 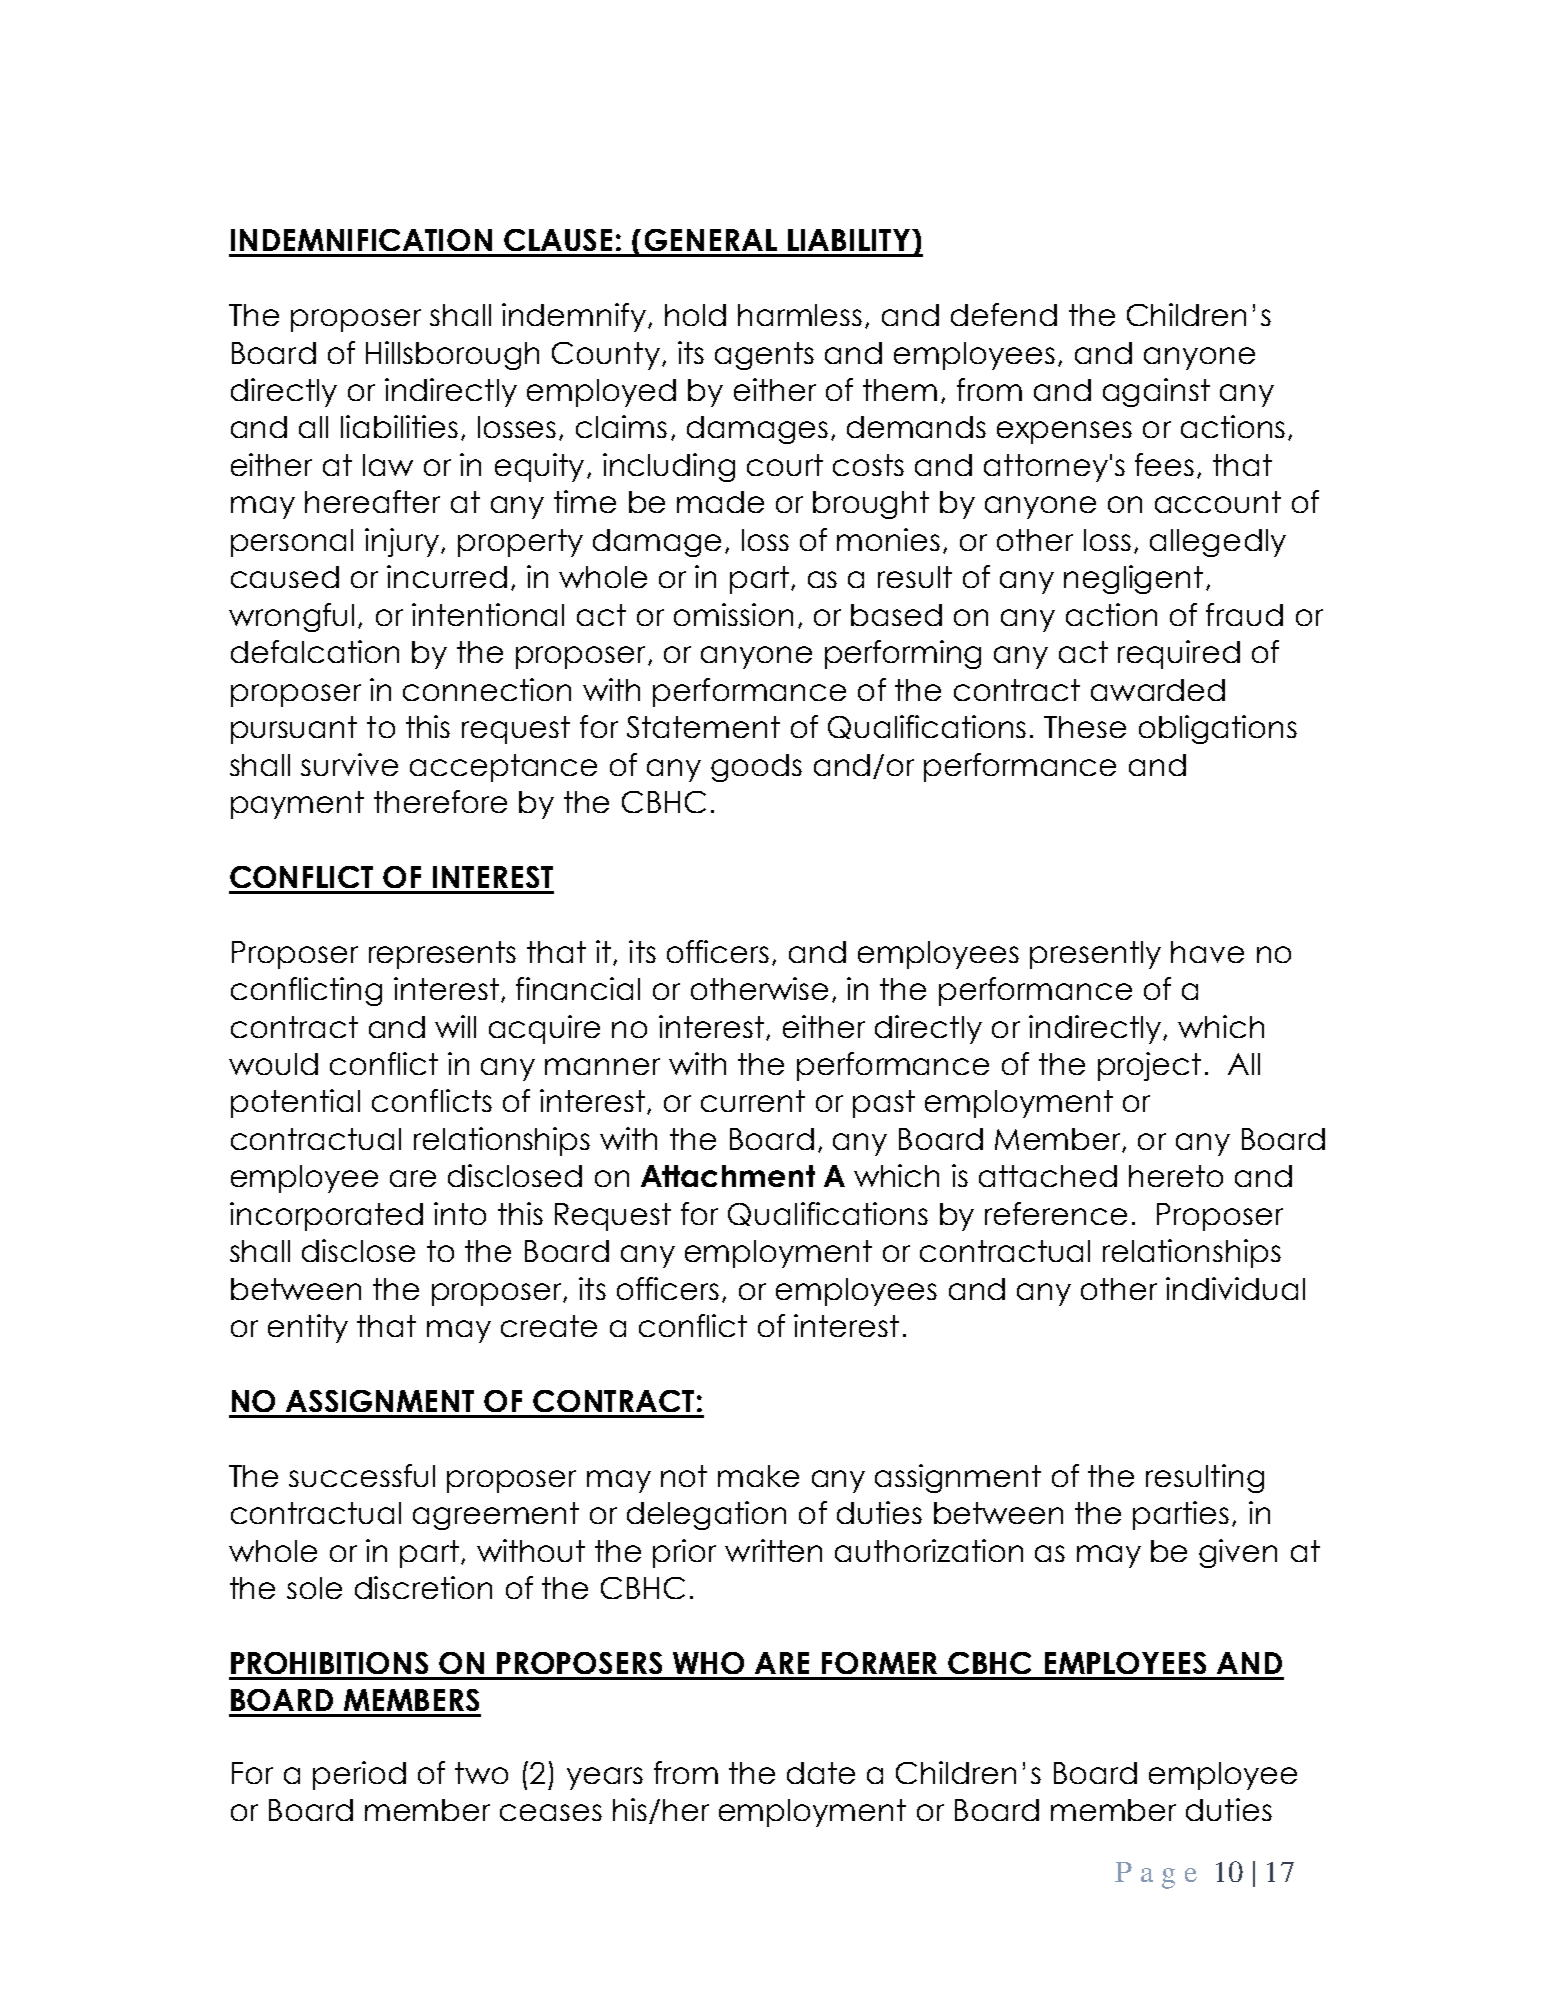 What do you see at coordinates (359, 1775) in the image?
I see `period` at bounding box center [359, 1775].
